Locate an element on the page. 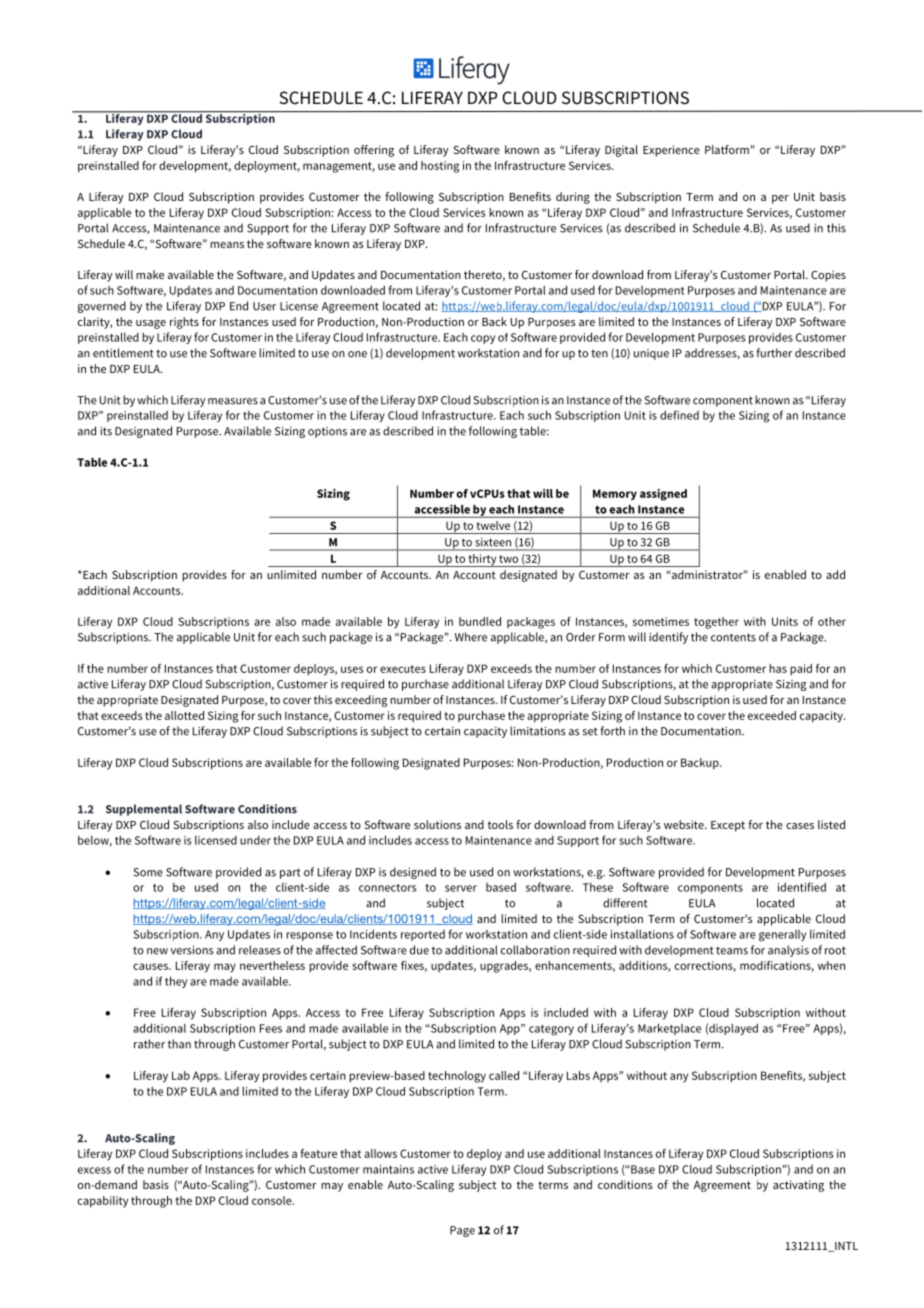 Image resolution: width=924 pixels, height=1308 pixels. teams is located at coordinates (732, 950).
